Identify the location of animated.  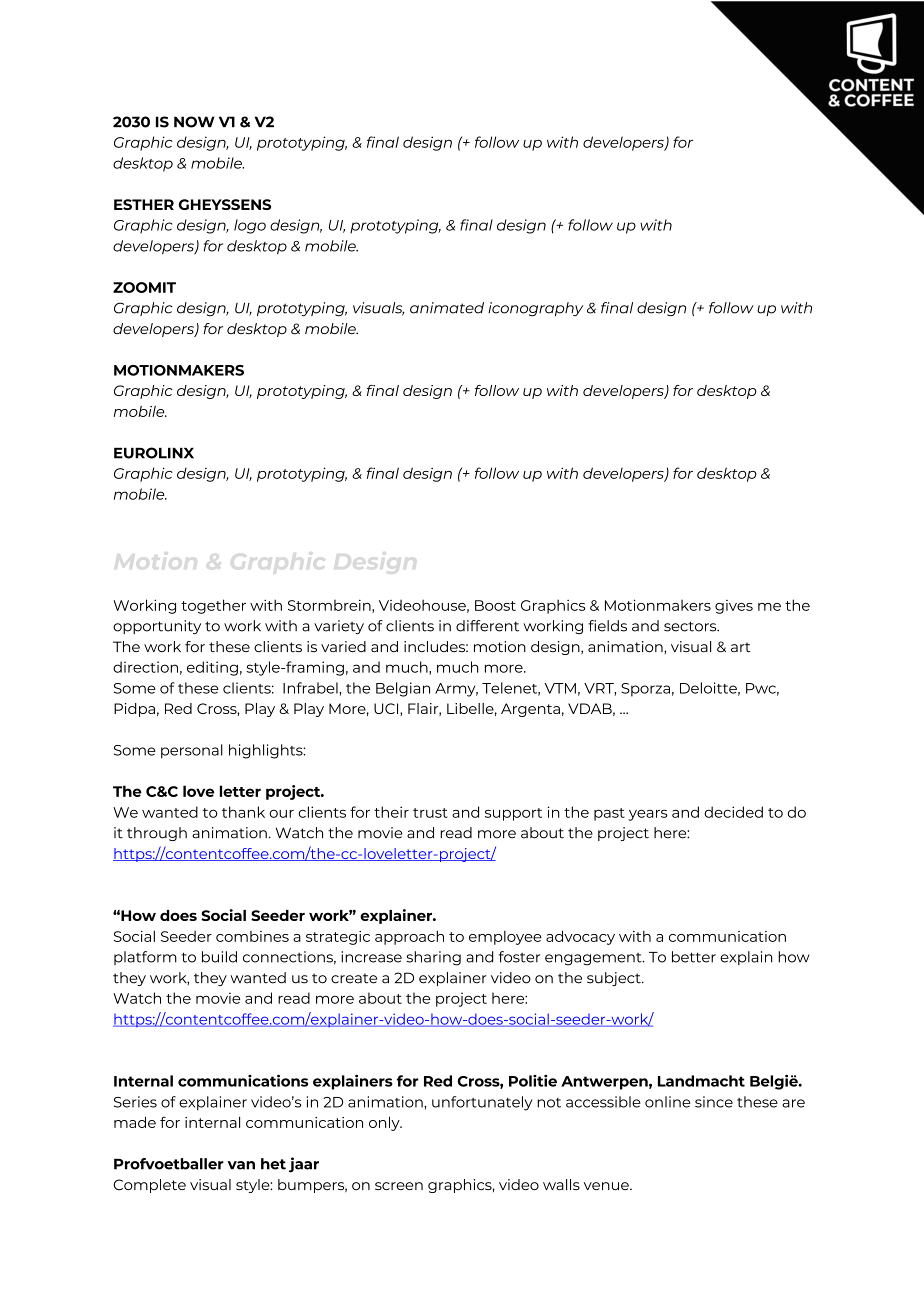
(447, 308).
